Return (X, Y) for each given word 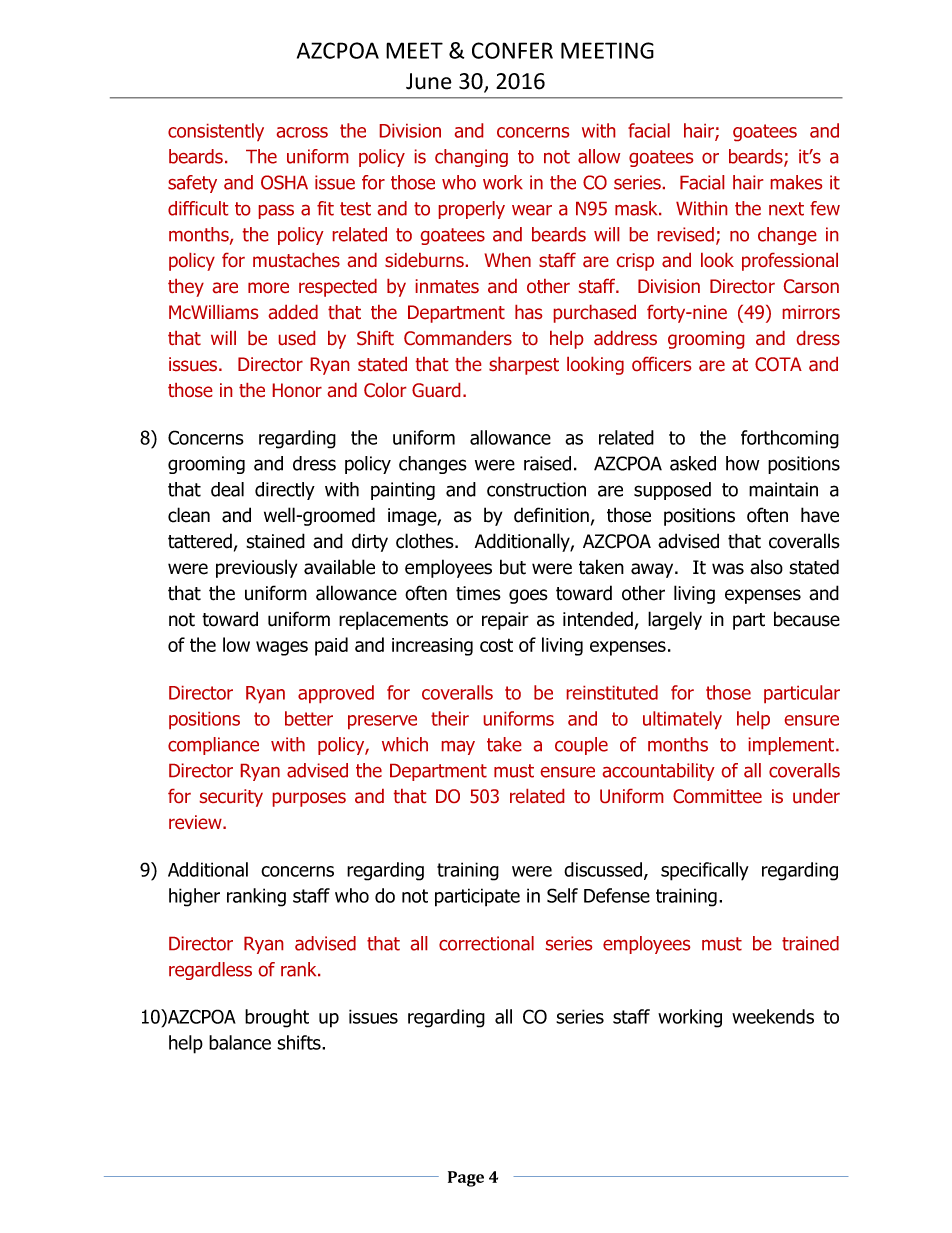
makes (796, 182)
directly (285, 491)
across (302, 132)
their (450, 718)
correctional (486, 943)
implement (793, 746)
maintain (783, 489)
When (508, 260)
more (268, 287)
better (309, 718)
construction (536, 489)
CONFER (512, 50)
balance (240, 1042)
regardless (210, 971)
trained (810, 943)
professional (790, 262)
